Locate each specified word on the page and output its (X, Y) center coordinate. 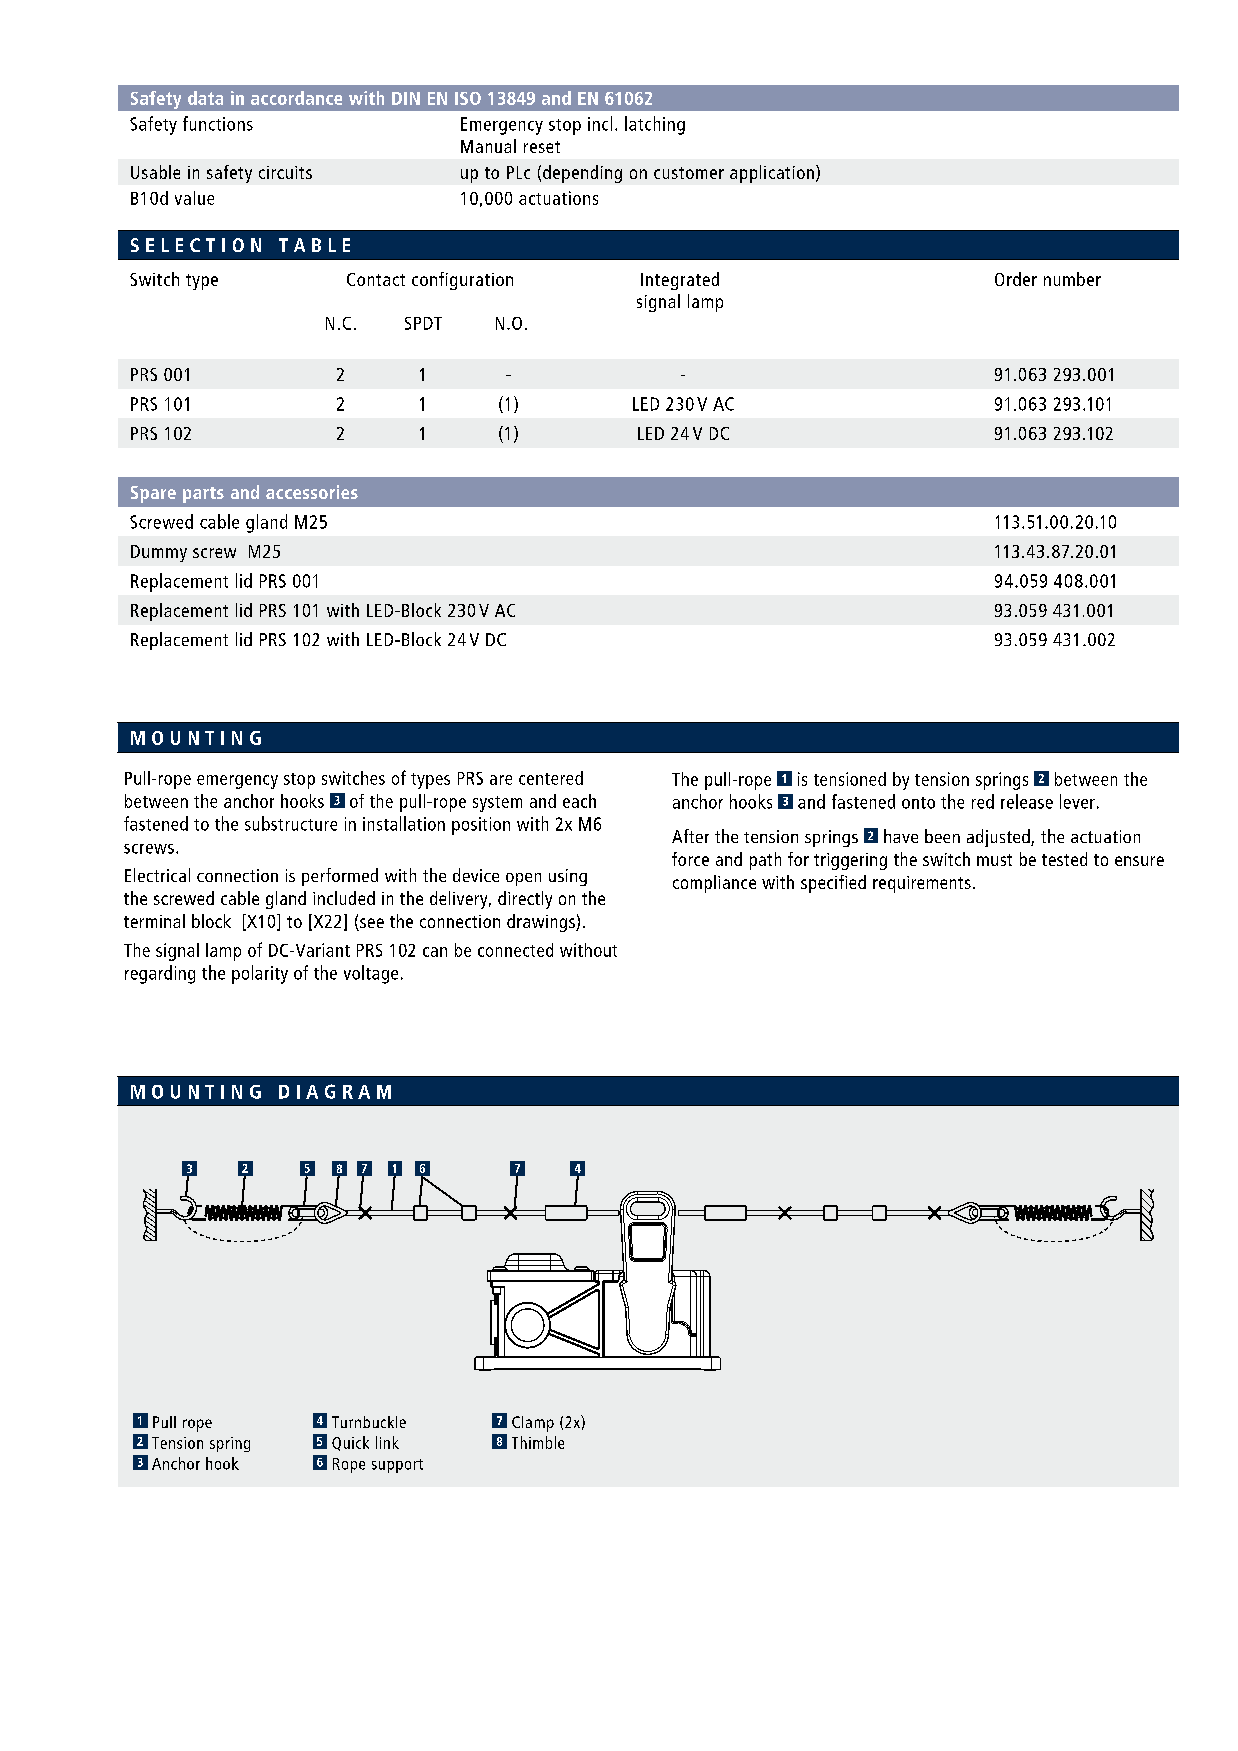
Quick (350, 1443)
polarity (260, 974)
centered (551, 778)
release (1027, 801)
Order (1016, 279)
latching (655, 125)
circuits (285, 172)
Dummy (159, 553)
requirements (922, 884)
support (397, 1466)
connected (515, 950)
